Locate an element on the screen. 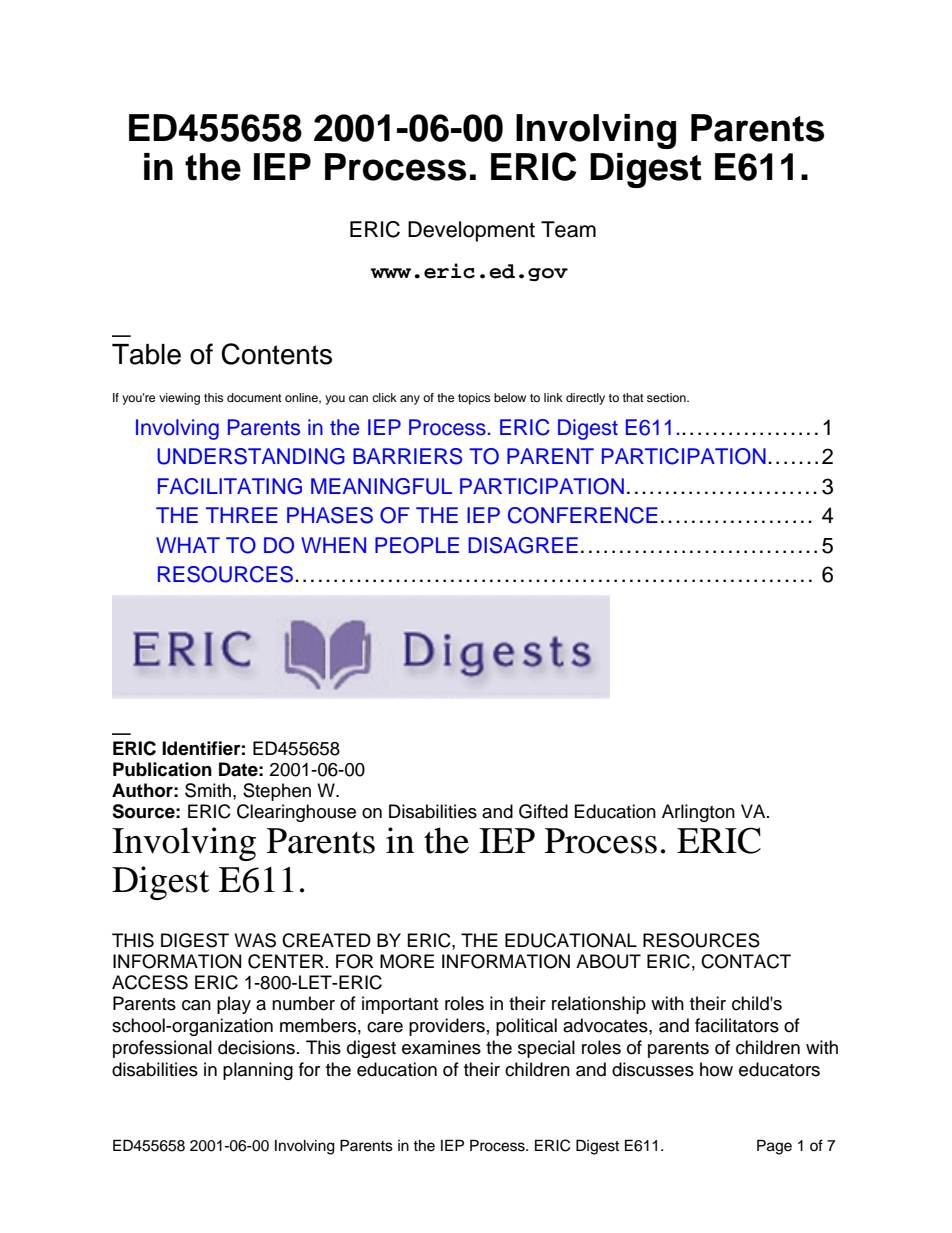 This screenshot has width=952, height=1233. WHAT is located at coordinates (188, 545).
